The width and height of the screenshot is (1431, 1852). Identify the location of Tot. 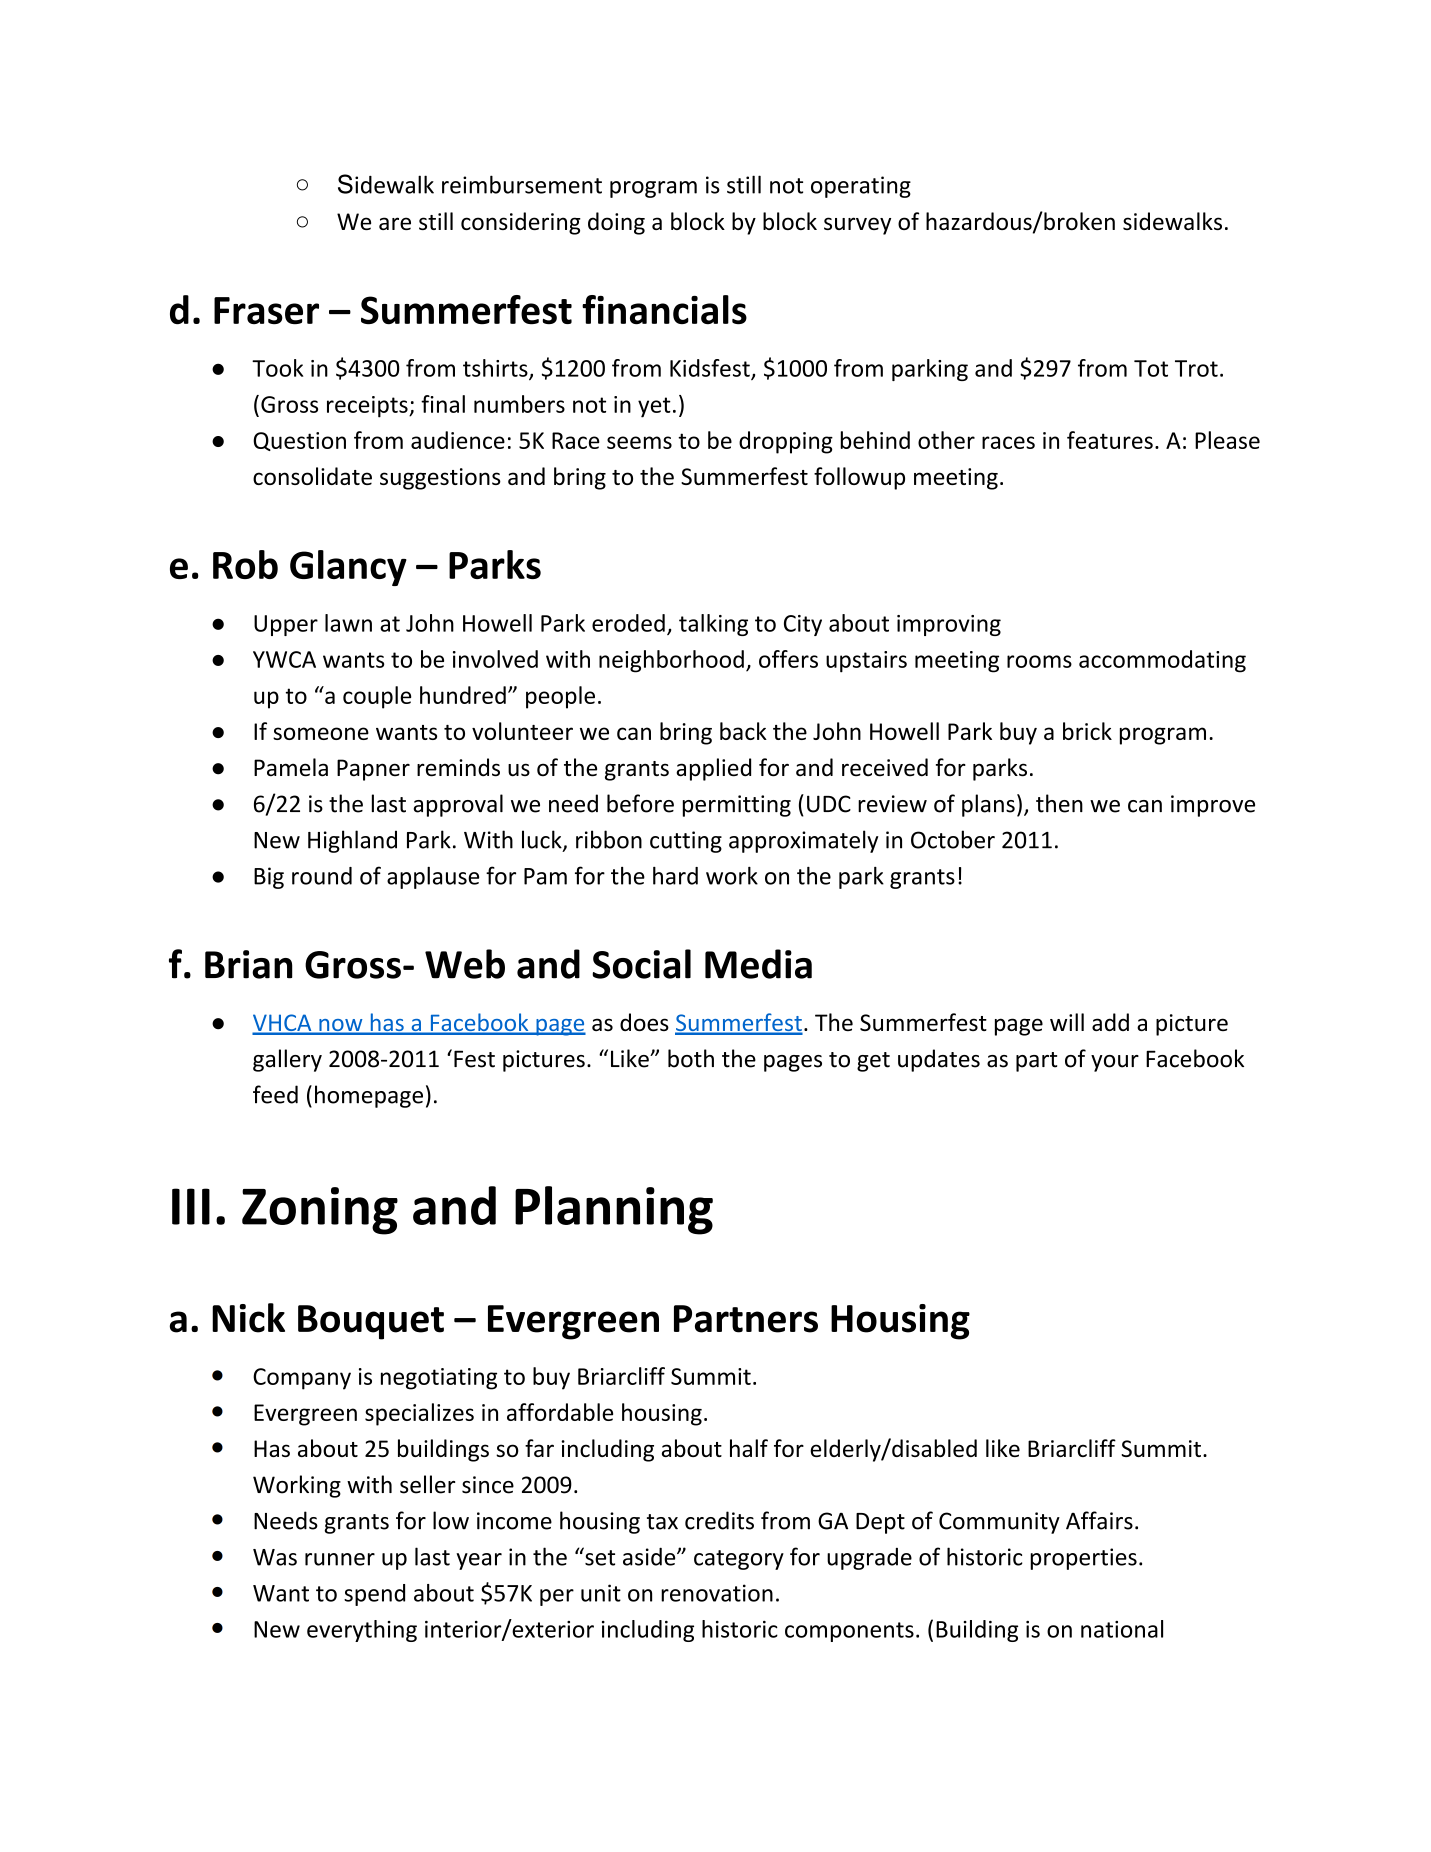
(1151, 368).
